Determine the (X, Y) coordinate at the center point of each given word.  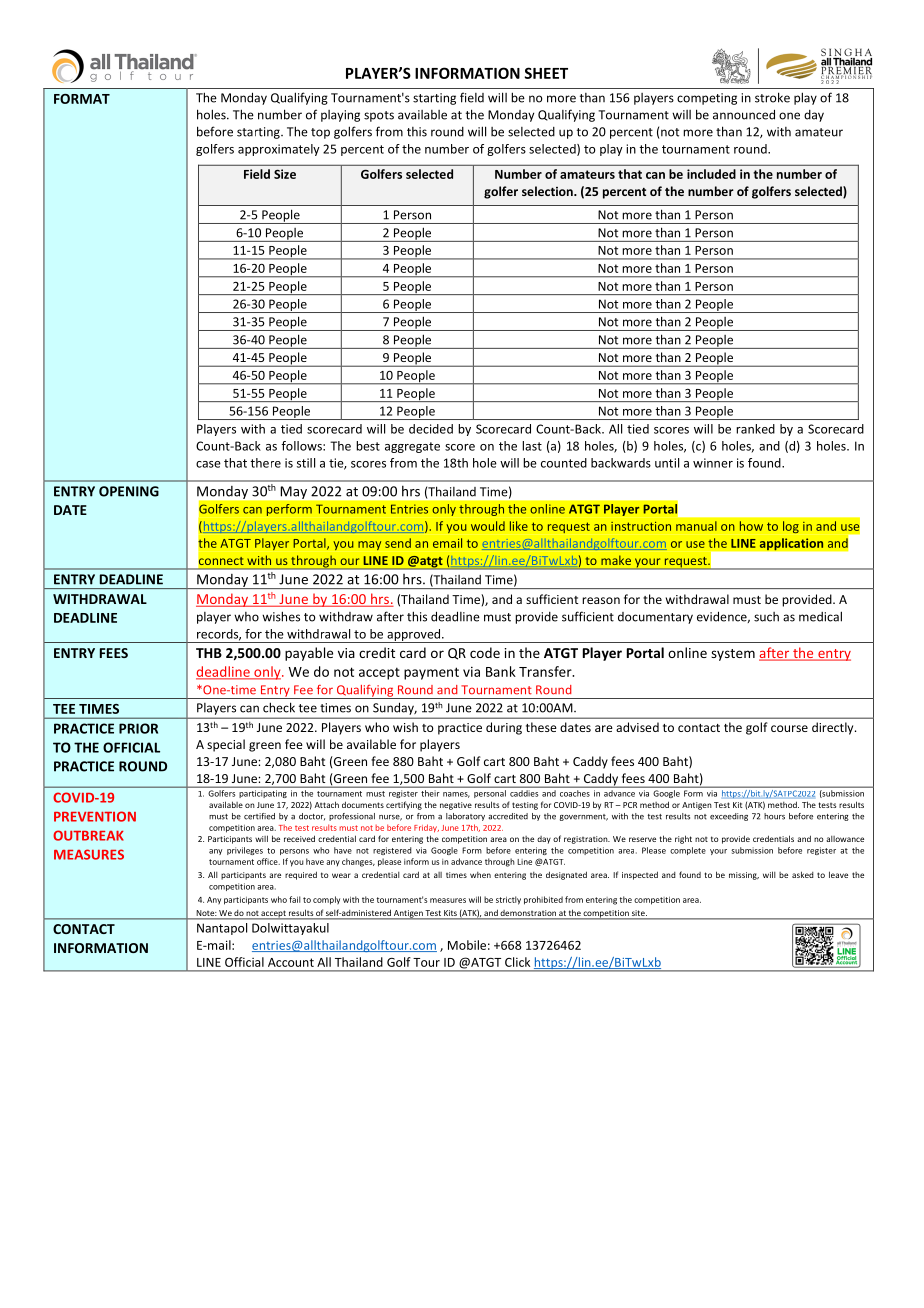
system (733, 655)
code (485, 652)
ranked (756, 429)
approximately (279, 150)
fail (295, 899)
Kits (450, 914)
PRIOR (138, 728)
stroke (772, 97)
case (208, 464)
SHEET (546, 73)
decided (431, 429)
